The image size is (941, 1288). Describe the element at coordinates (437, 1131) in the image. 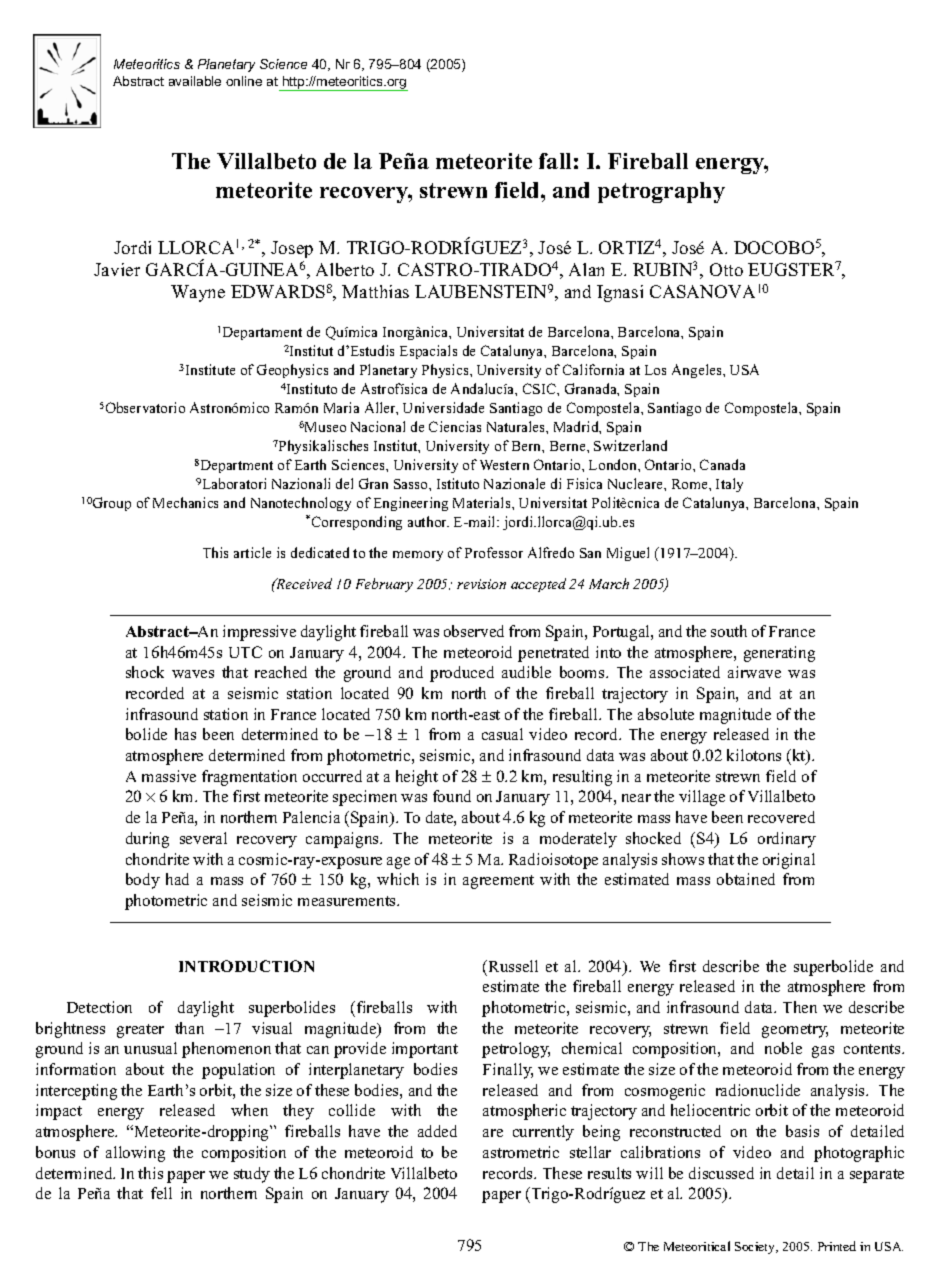

I see `added` at that location.
